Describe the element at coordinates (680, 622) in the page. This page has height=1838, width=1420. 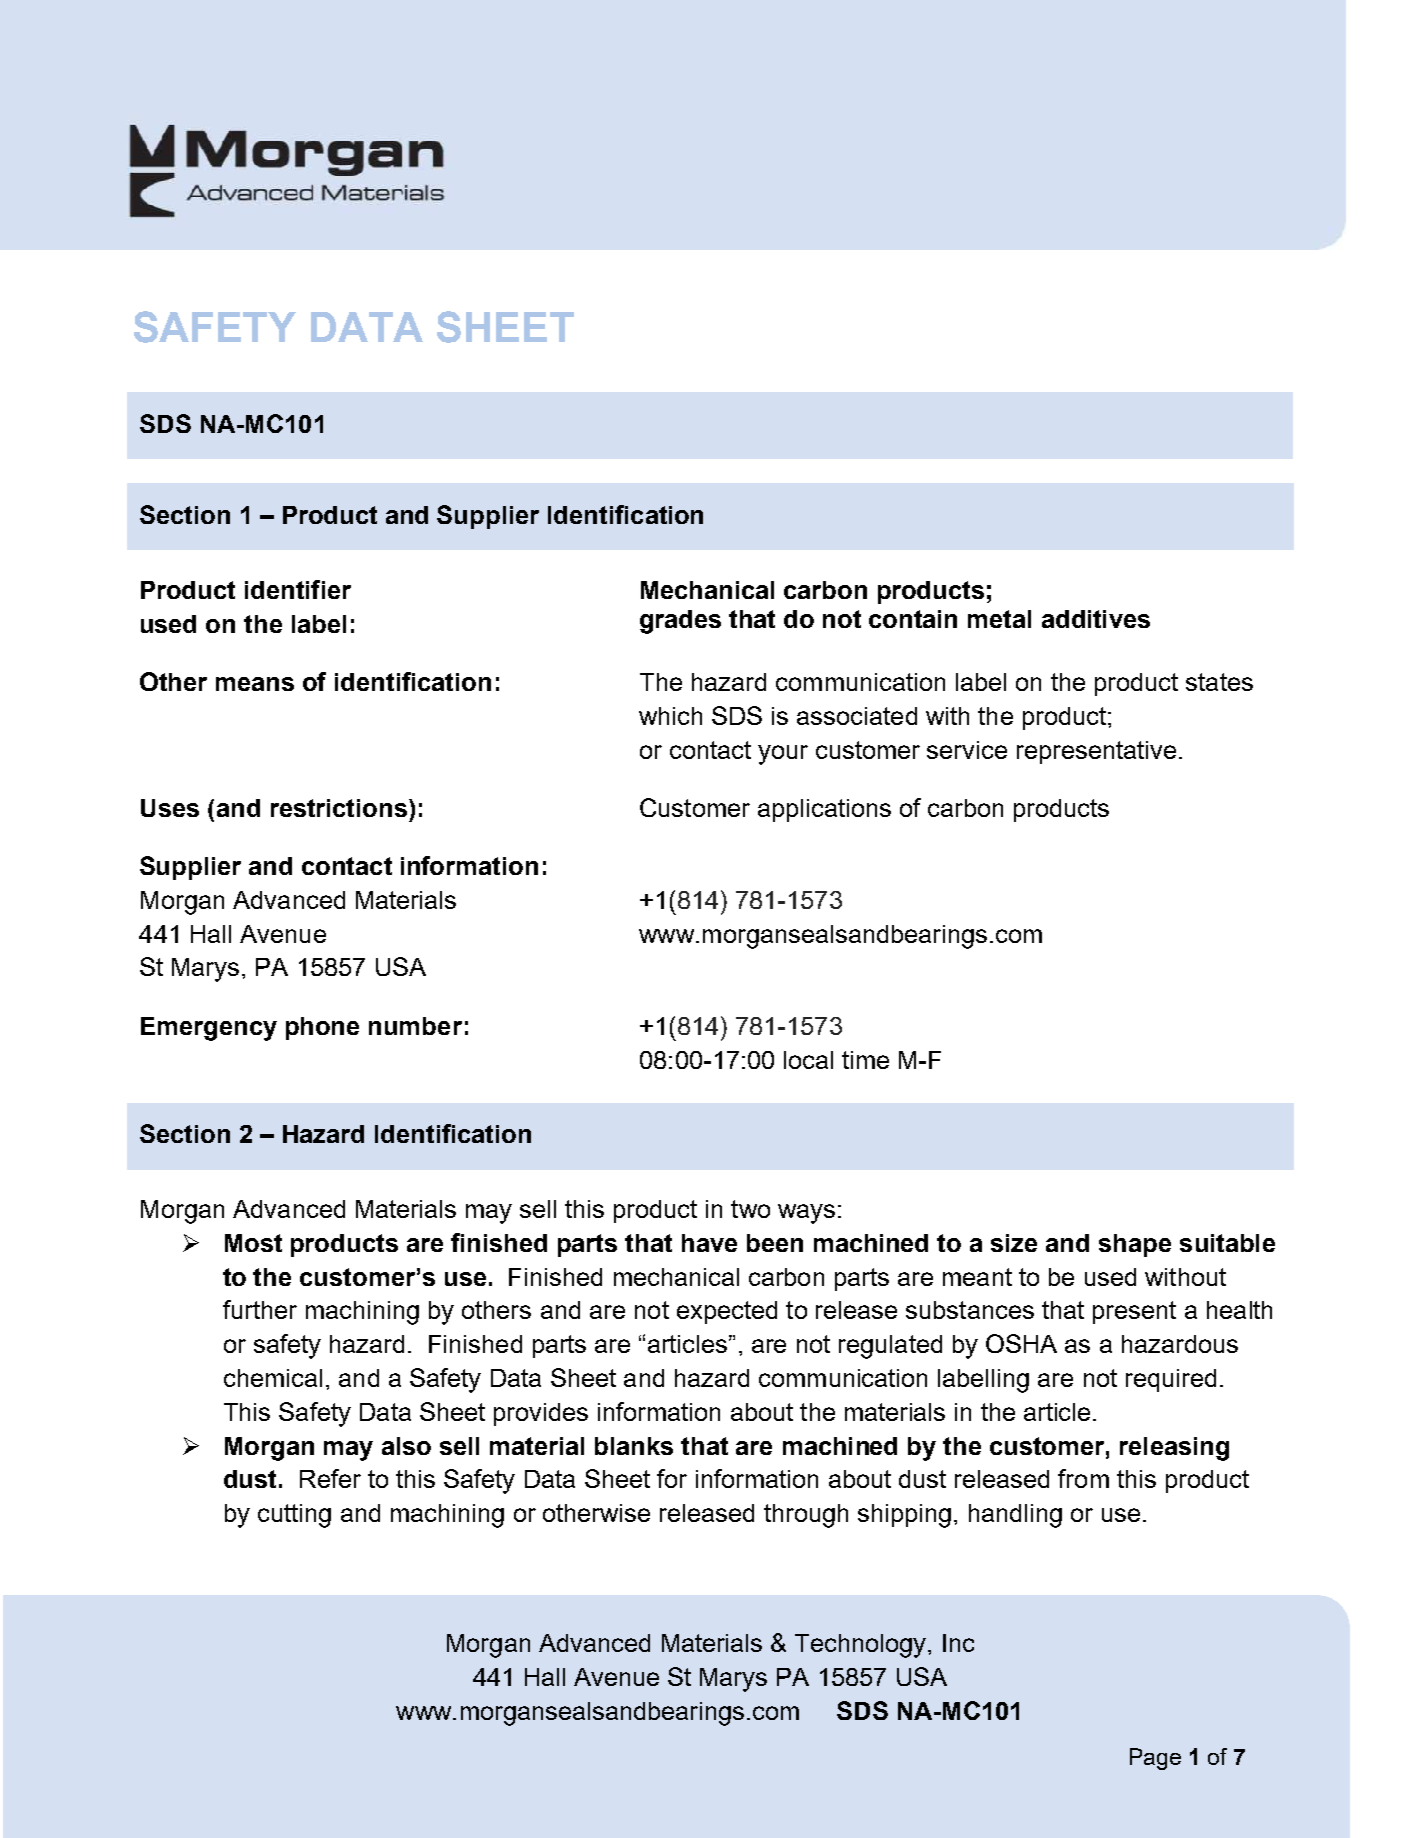
I see `grades` at that location.
